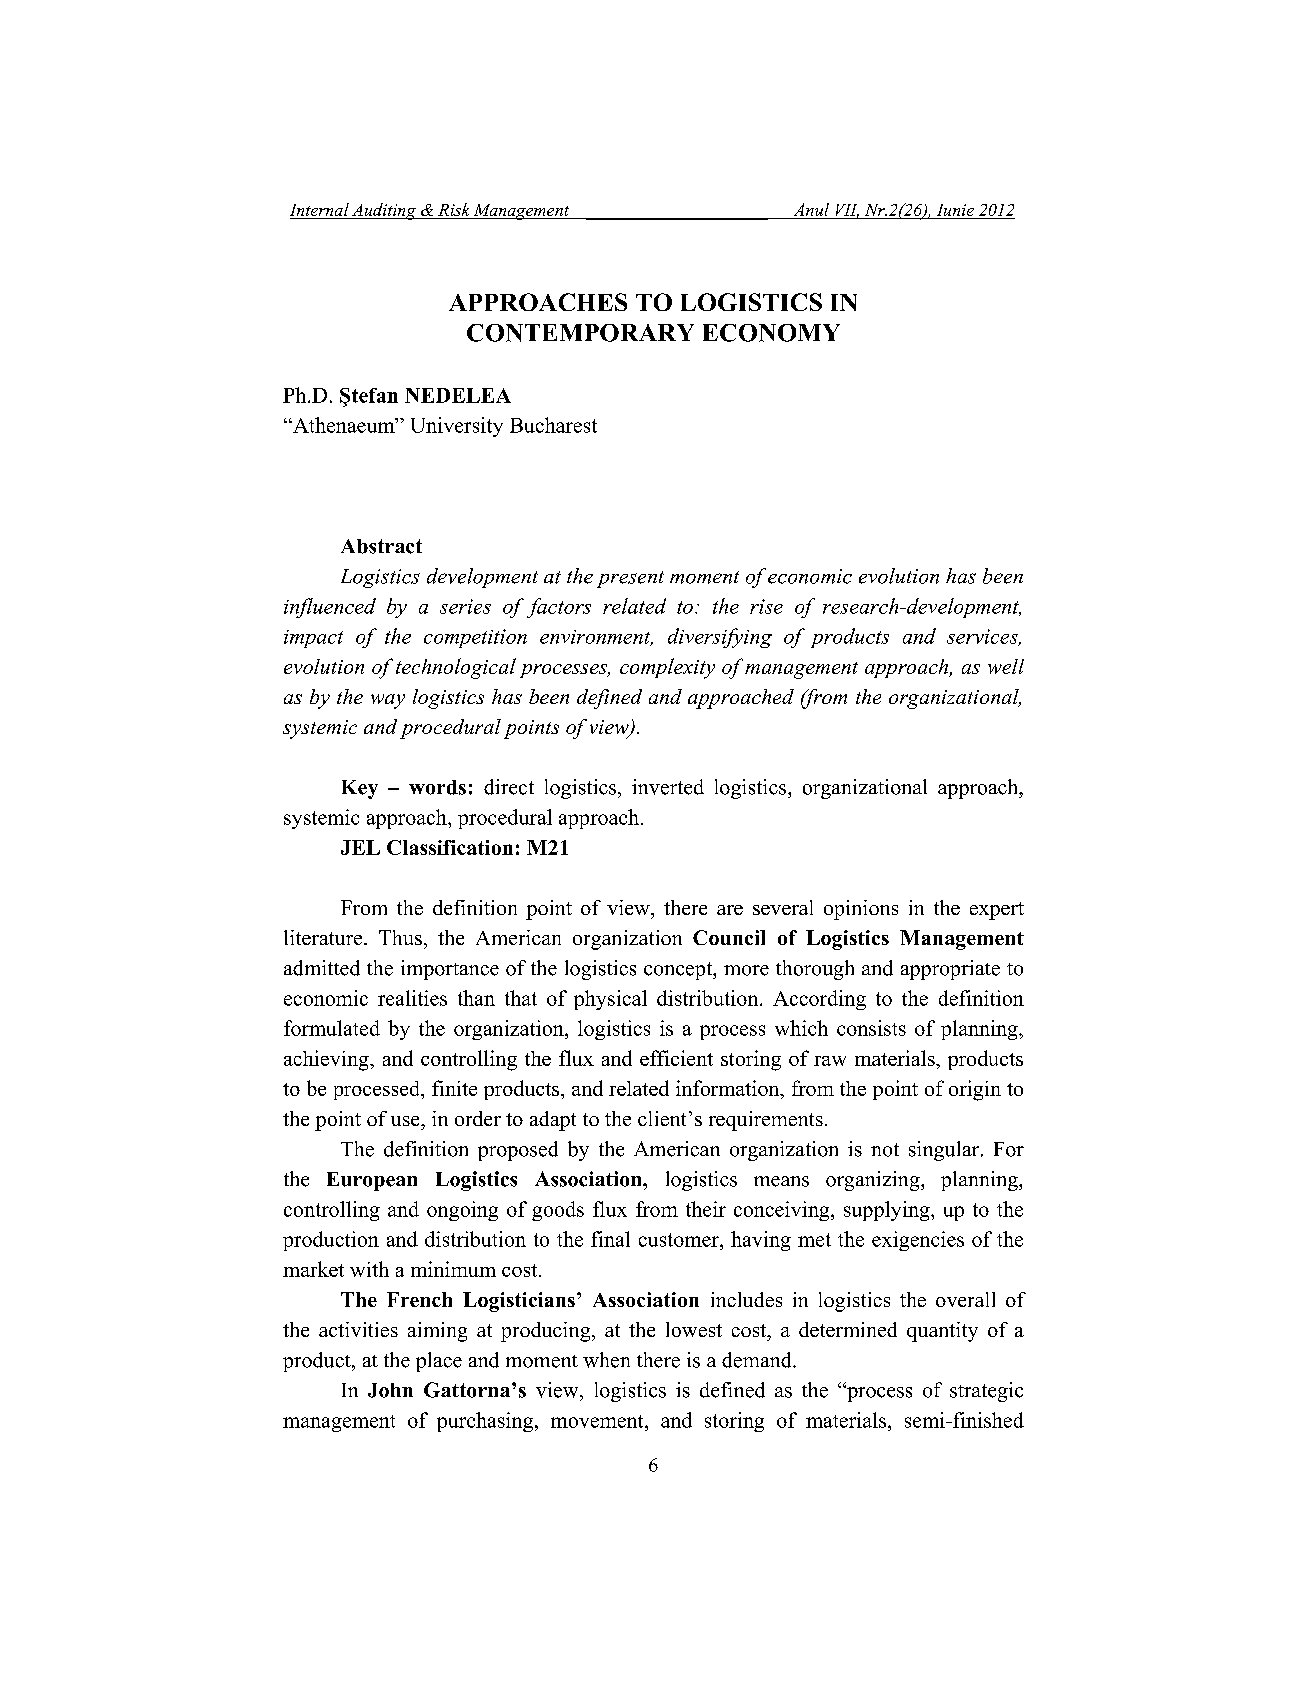  I want to click on inverted, so click(668, 787).
